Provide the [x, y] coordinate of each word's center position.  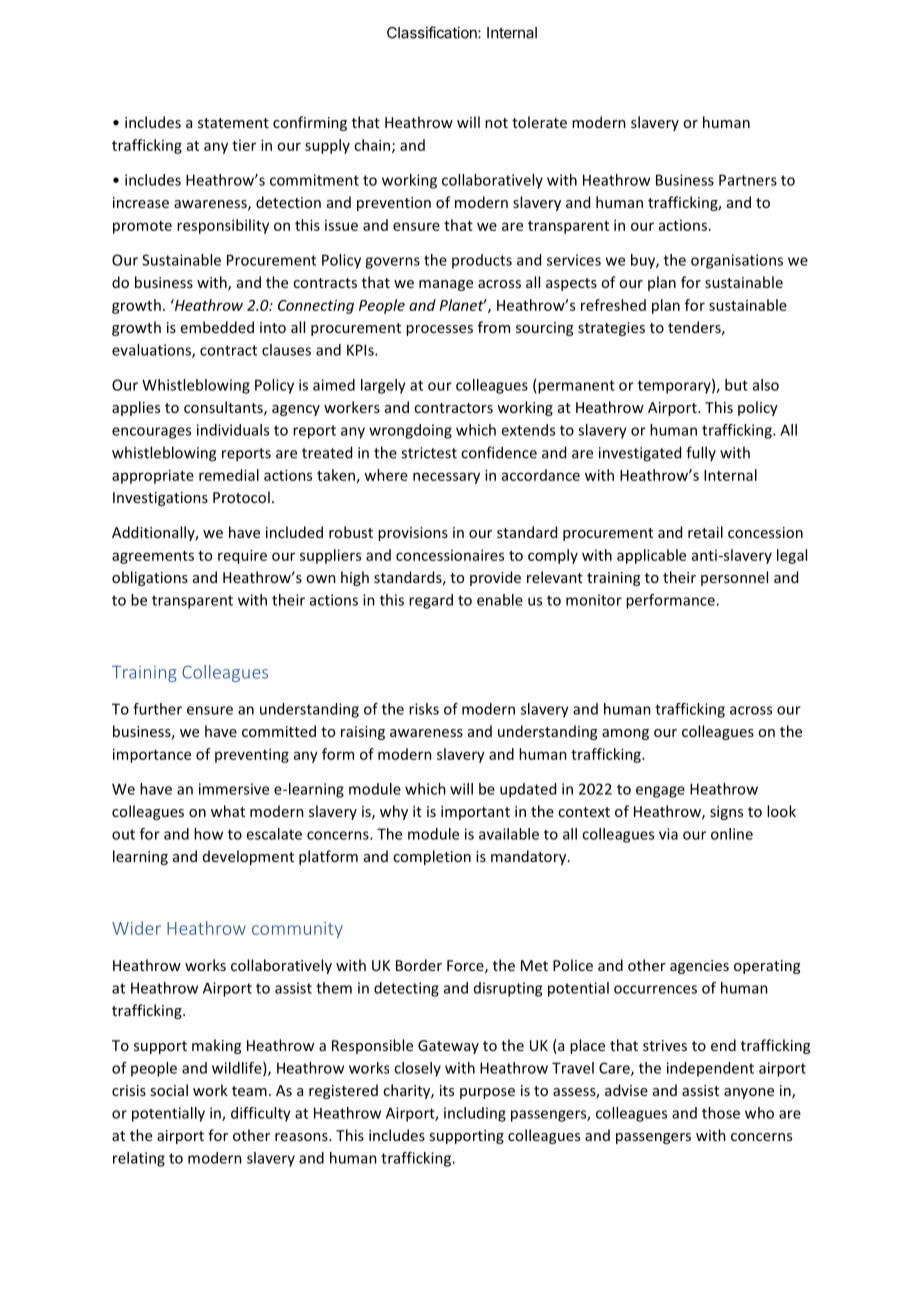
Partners [748, 180]
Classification [433, 32]
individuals [233, 430]
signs [726, 813]
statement [233, 123]
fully [701, 453]
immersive [234, 789]
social [169, 1090]
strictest [429, 453]
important [475, 813]
